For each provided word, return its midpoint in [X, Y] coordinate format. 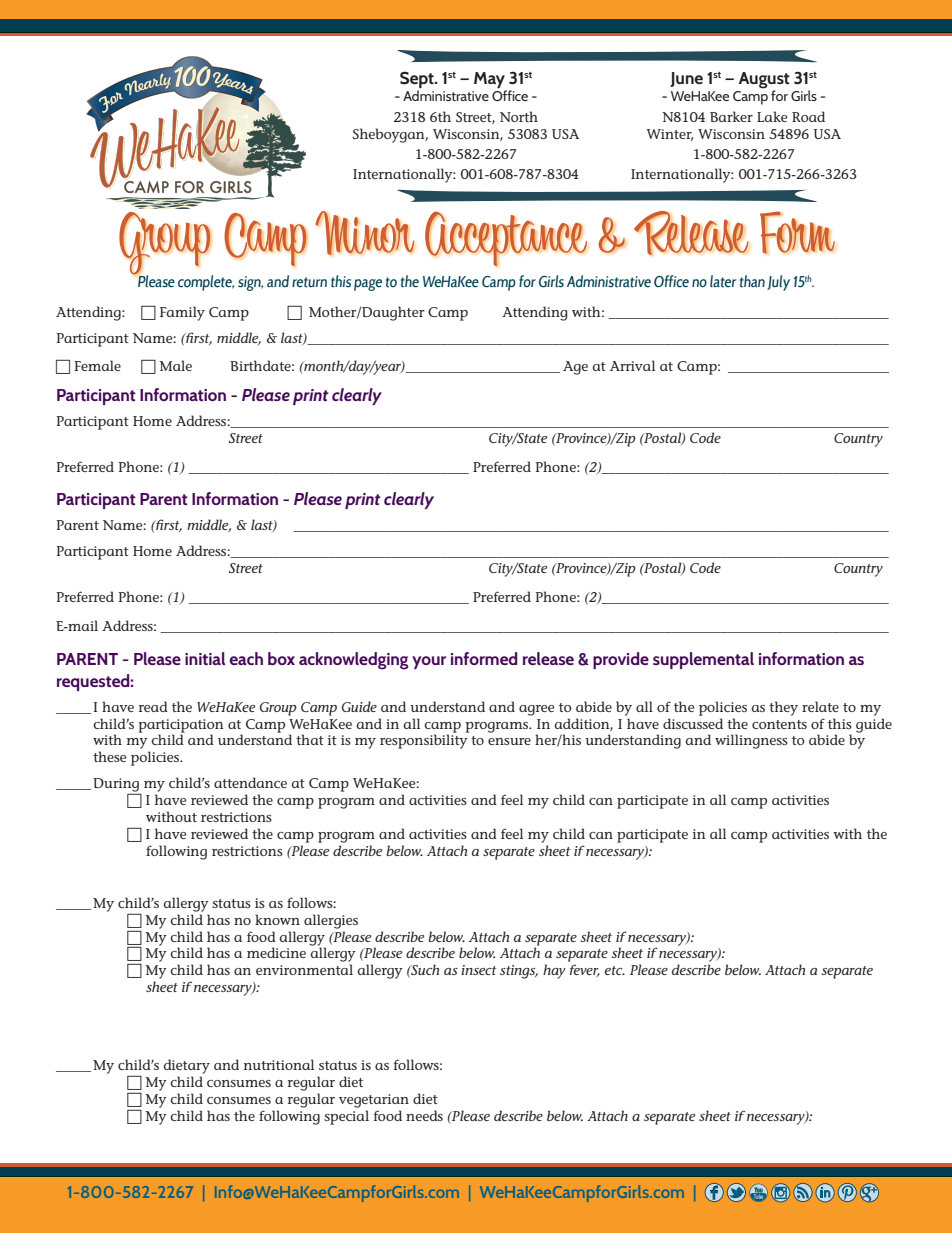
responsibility [424, 741]
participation [181, 727]
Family [182, 313]
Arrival [632, 365]
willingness [751, 741]
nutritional [279, 1064]
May [489, 80]
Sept [418, 79]
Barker [731, 116]
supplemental [703, 660]
